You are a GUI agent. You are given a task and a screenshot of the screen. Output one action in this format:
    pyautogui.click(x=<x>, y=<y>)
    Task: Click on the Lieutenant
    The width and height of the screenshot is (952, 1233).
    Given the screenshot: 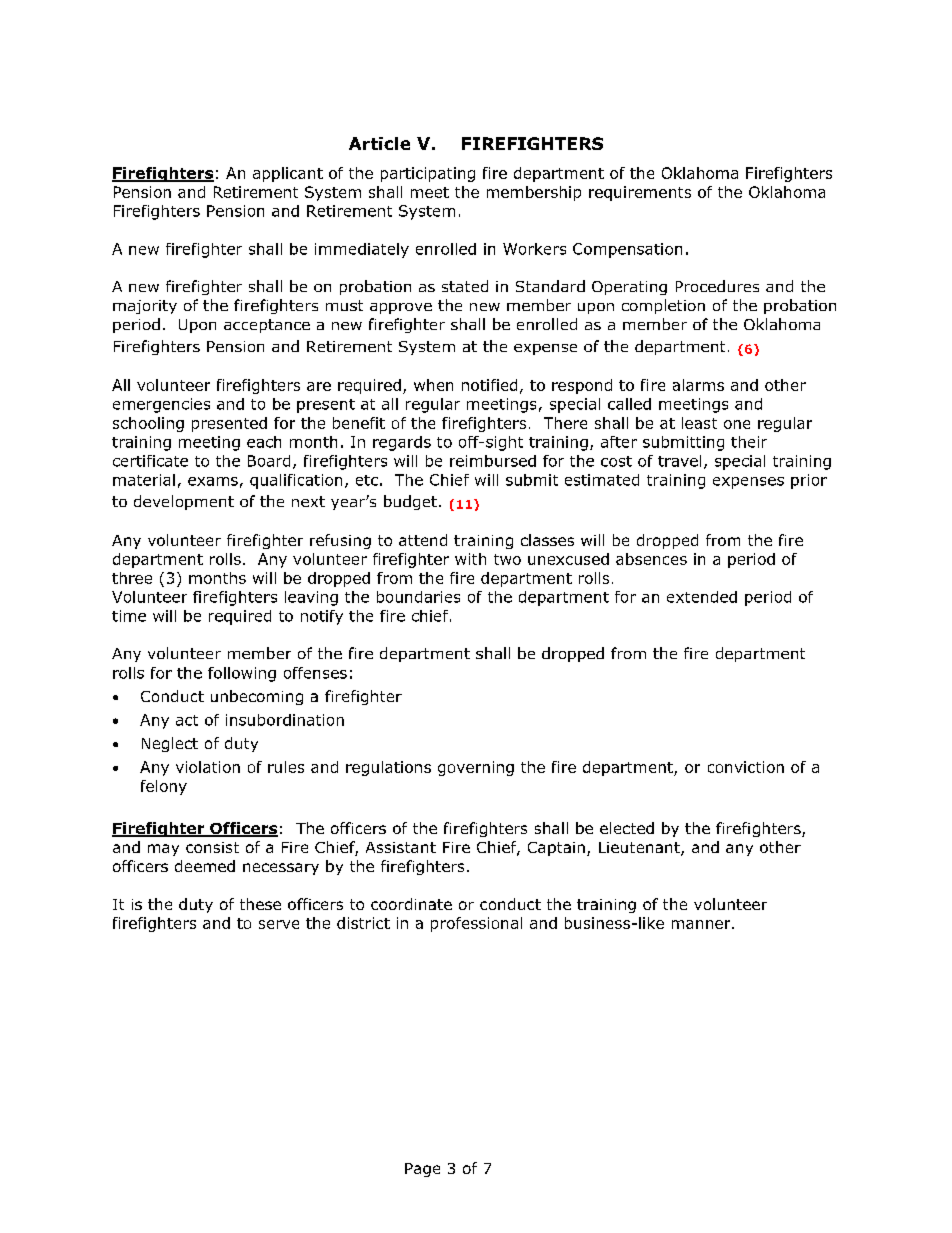 What is the action you would take?
    pyautogui.click(x=640, y=849)
